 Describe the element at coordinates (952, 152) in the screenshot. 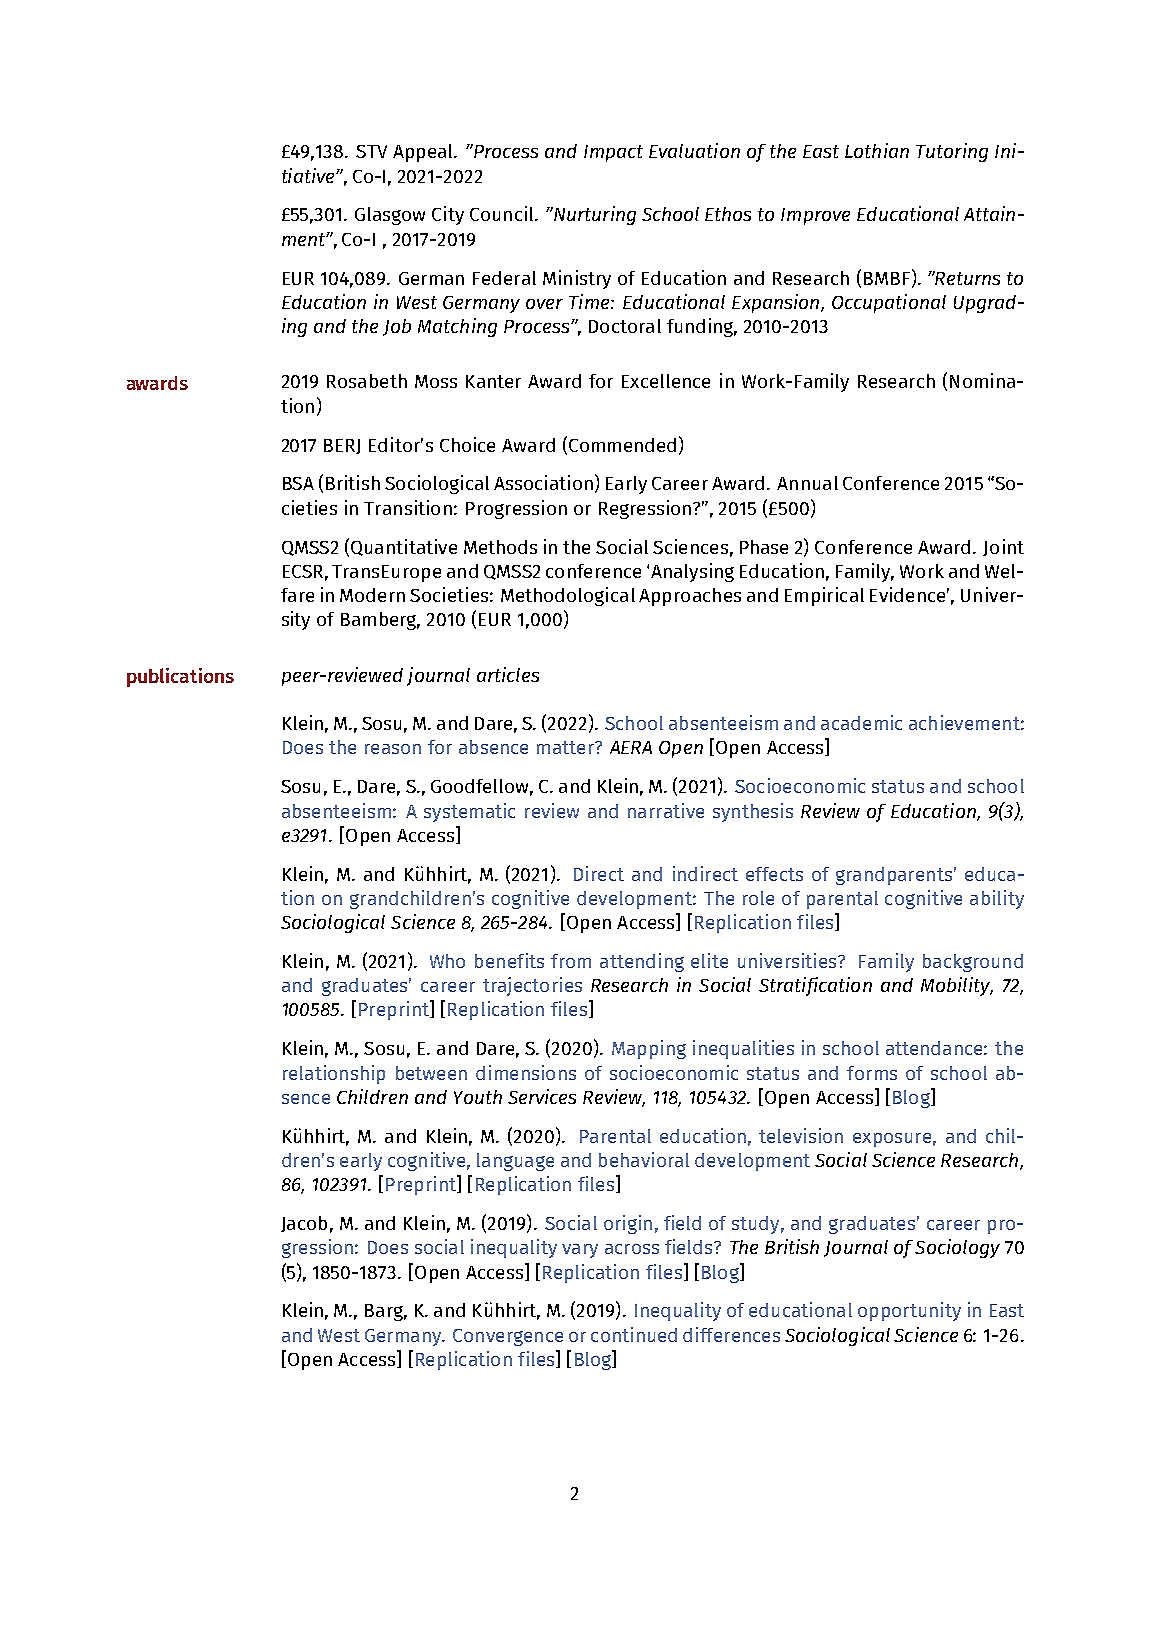

I see `Tutoring` at that location.
